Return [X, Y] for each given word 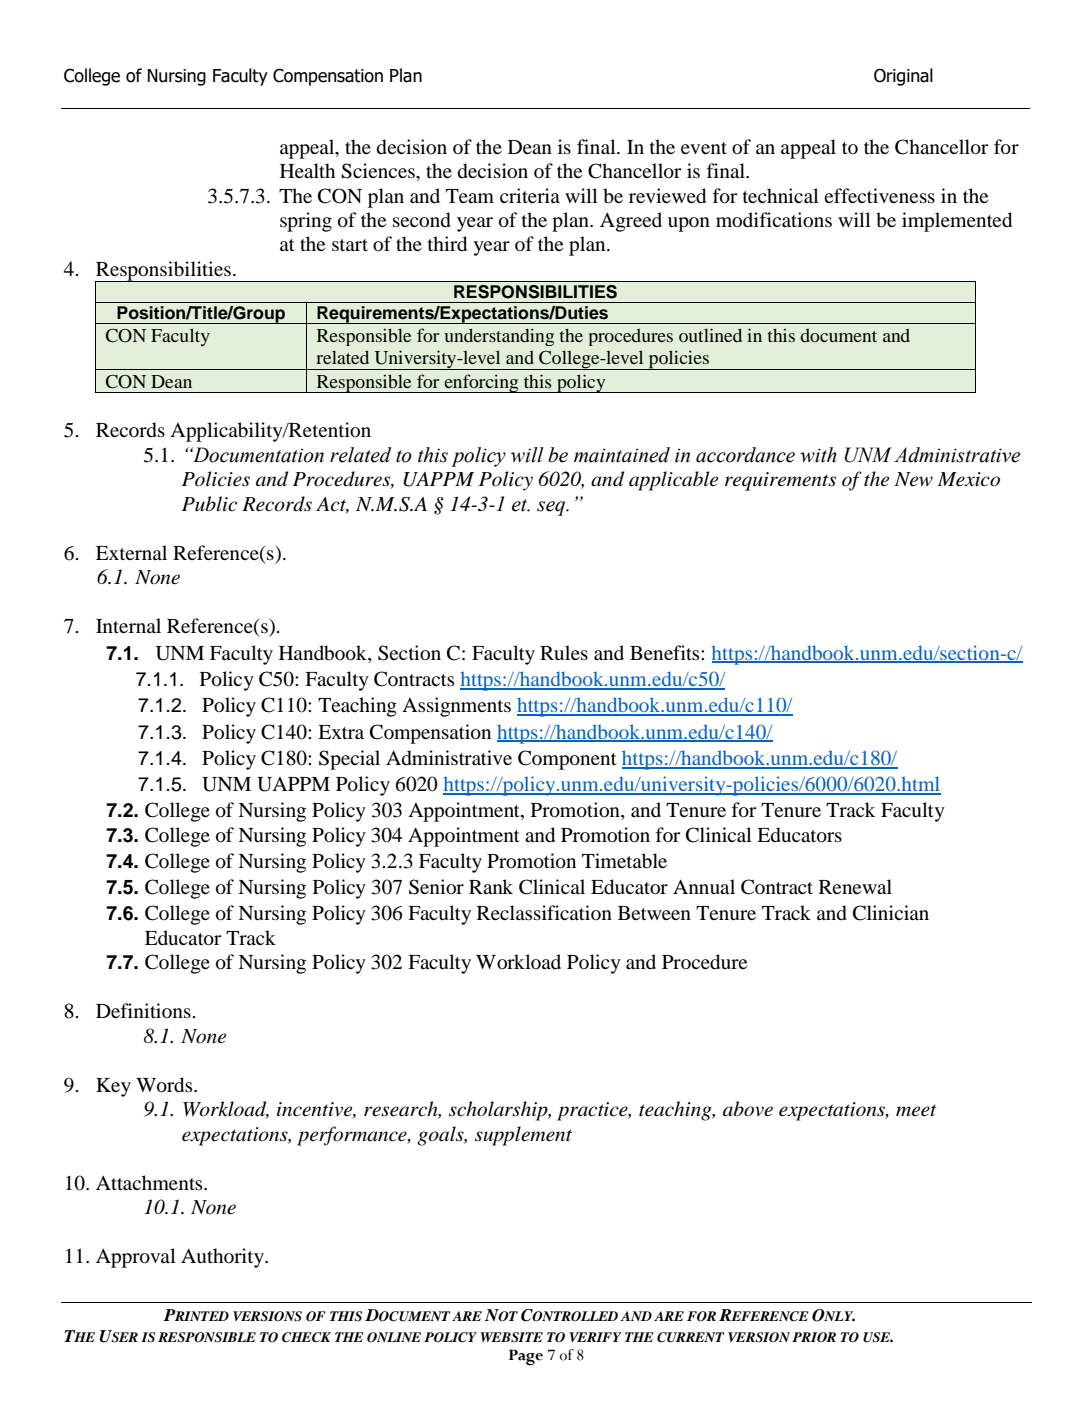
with [818, 455]
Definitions [143, 1010]
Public [209, 504]
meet [916, 1110]
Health [307, 170]
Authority [223, 1258]
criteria [530, 195]
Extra [341, 732]
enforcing [481, 383]
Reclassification [544, 912]
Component [567, 760]
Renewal [855, 886]
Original [903, 77]
